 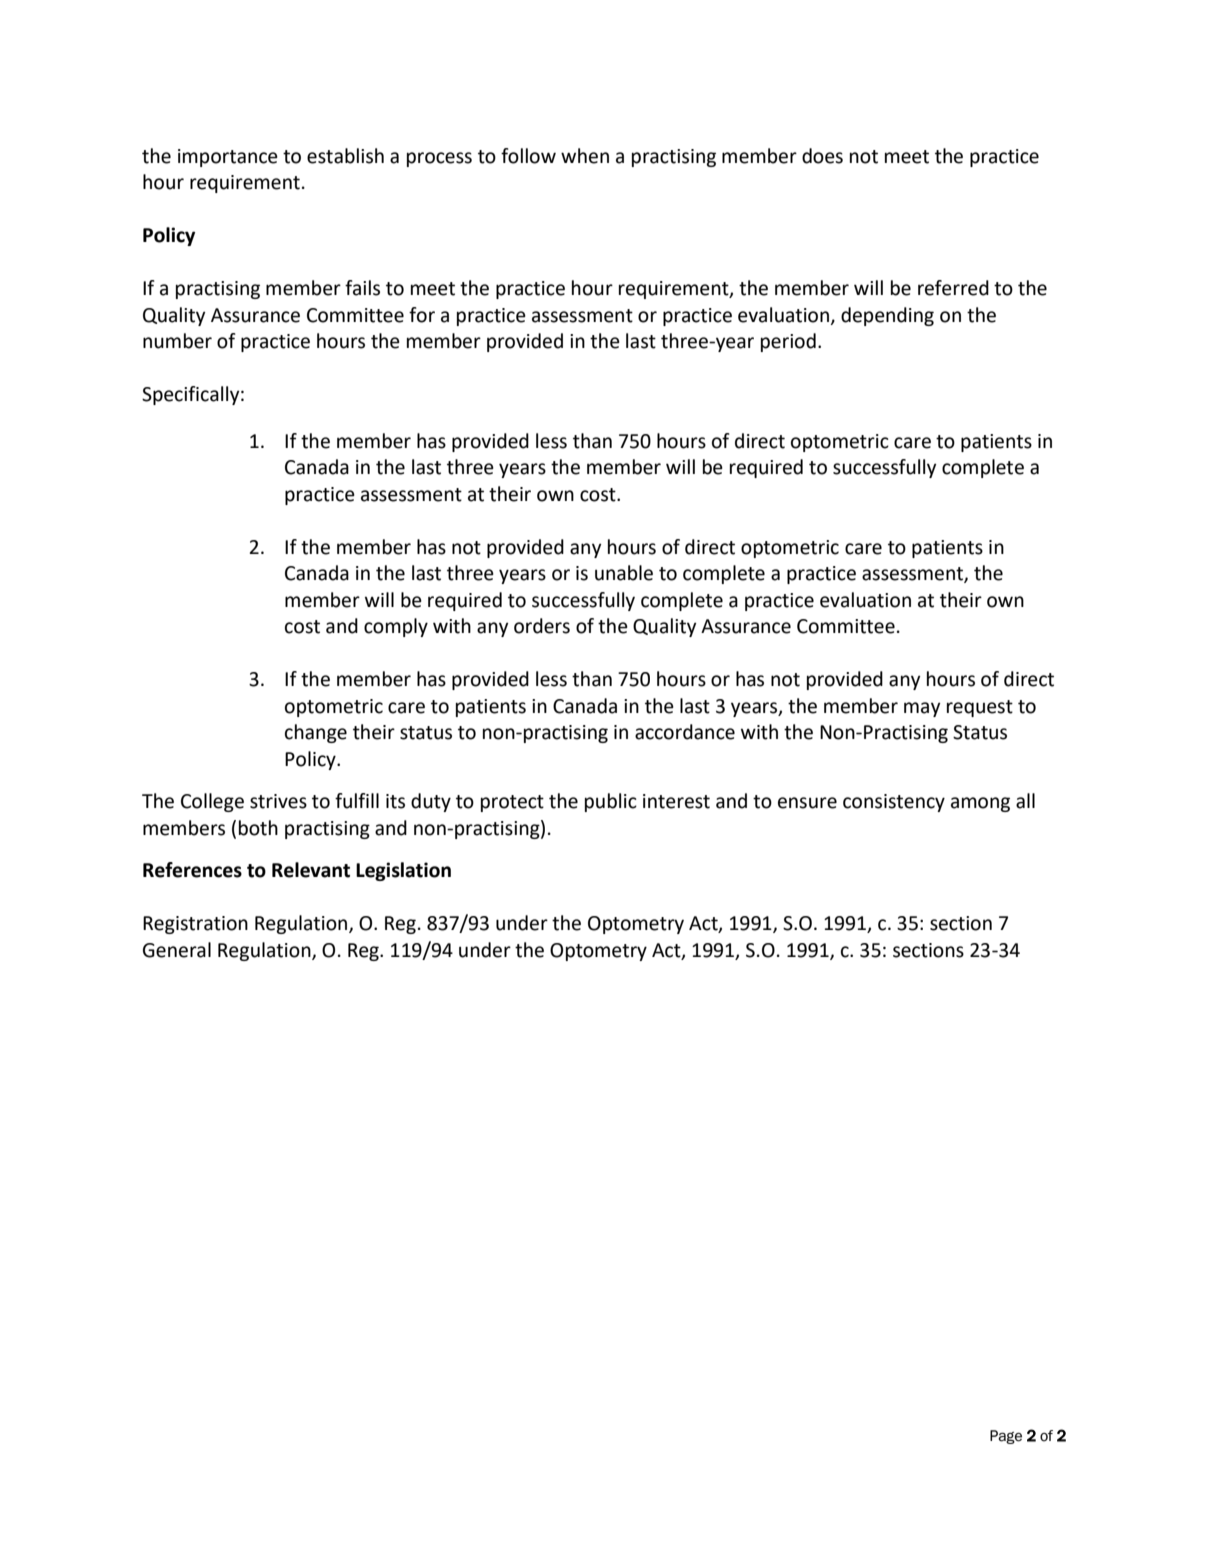 I want to click on Registration, so click(x=195, y=925).
